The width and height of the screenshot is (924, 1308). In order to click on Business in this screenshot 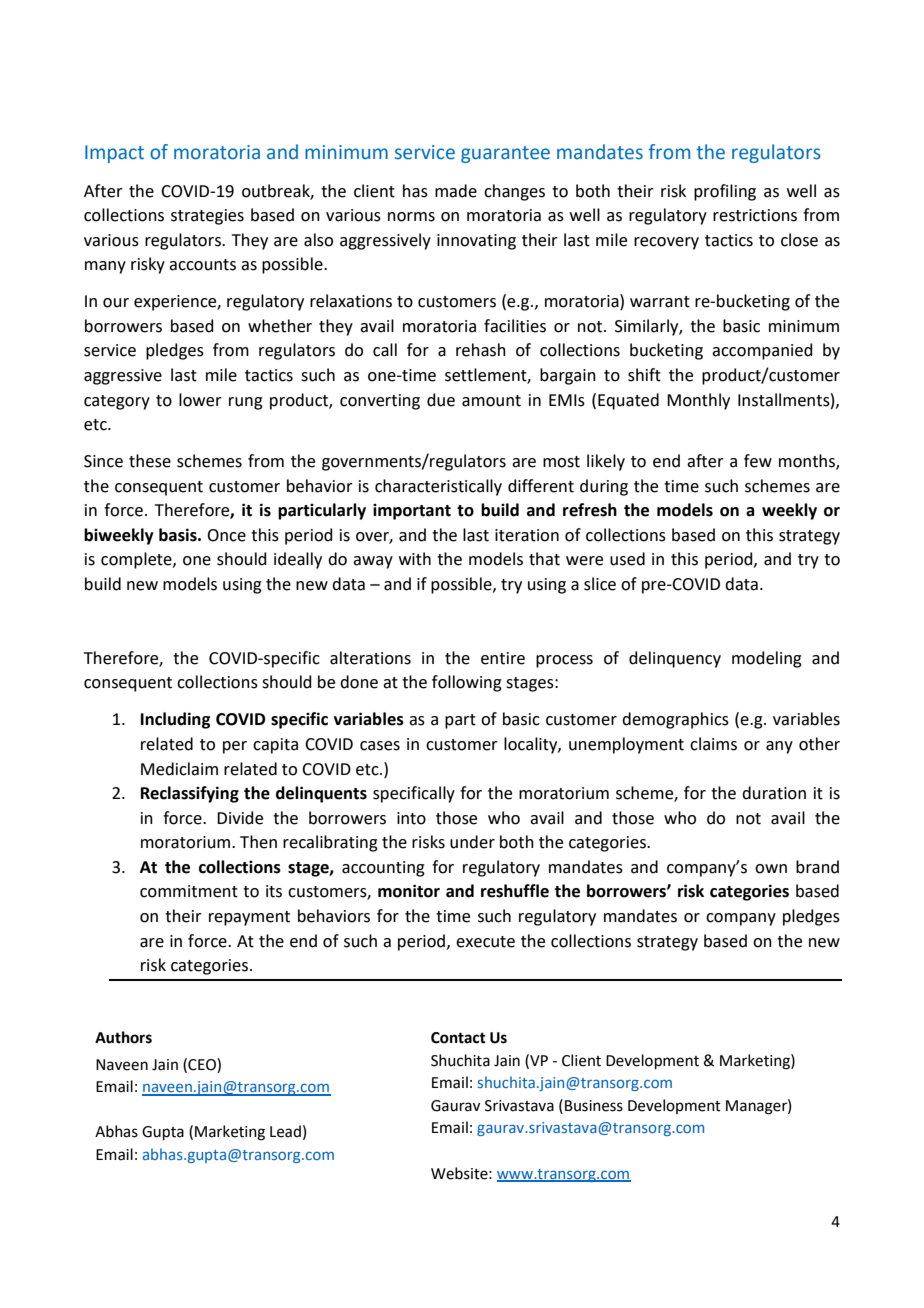, I will do `click(594, 1106)`.
